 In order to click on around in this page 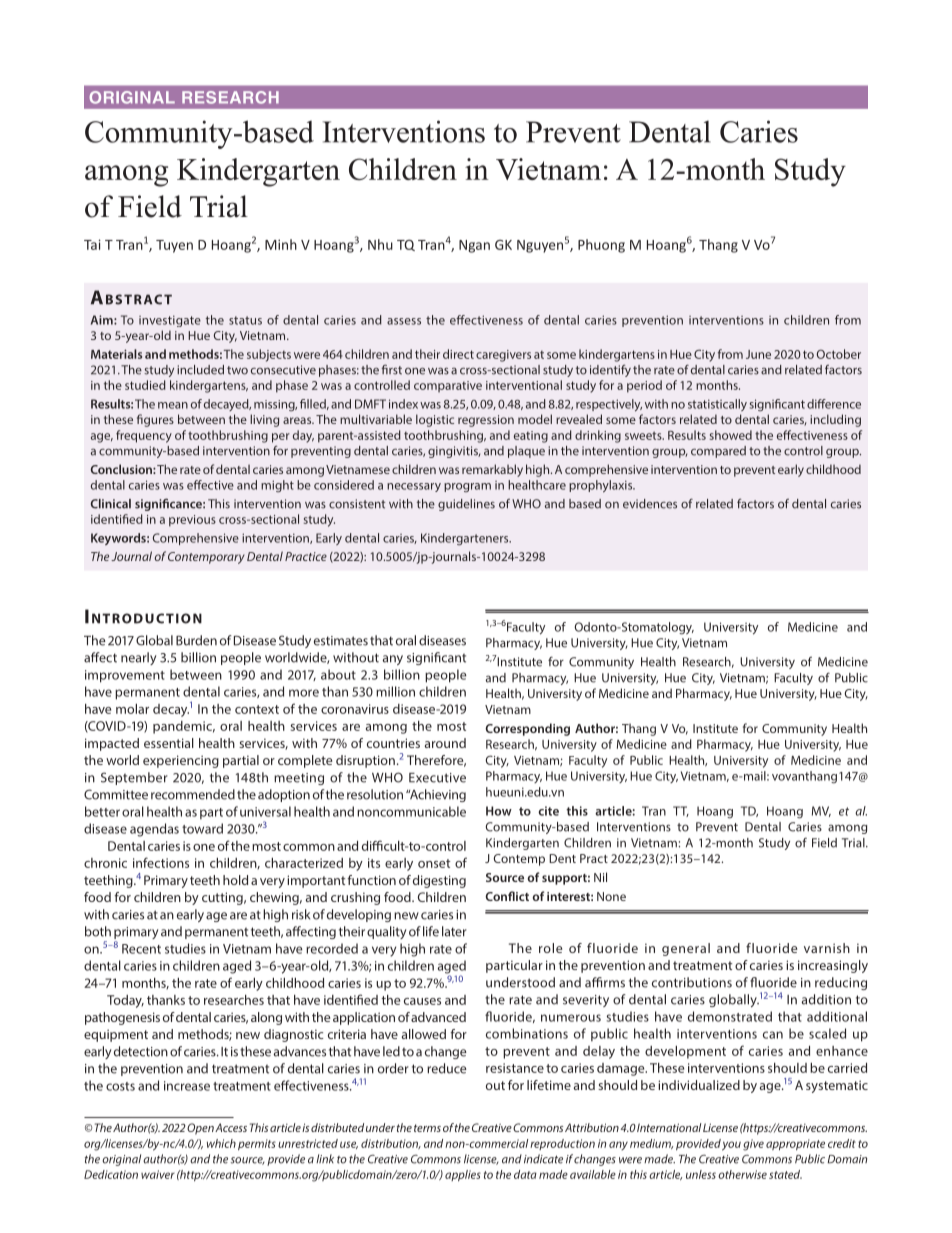, I will do `click(445, 743)`.
